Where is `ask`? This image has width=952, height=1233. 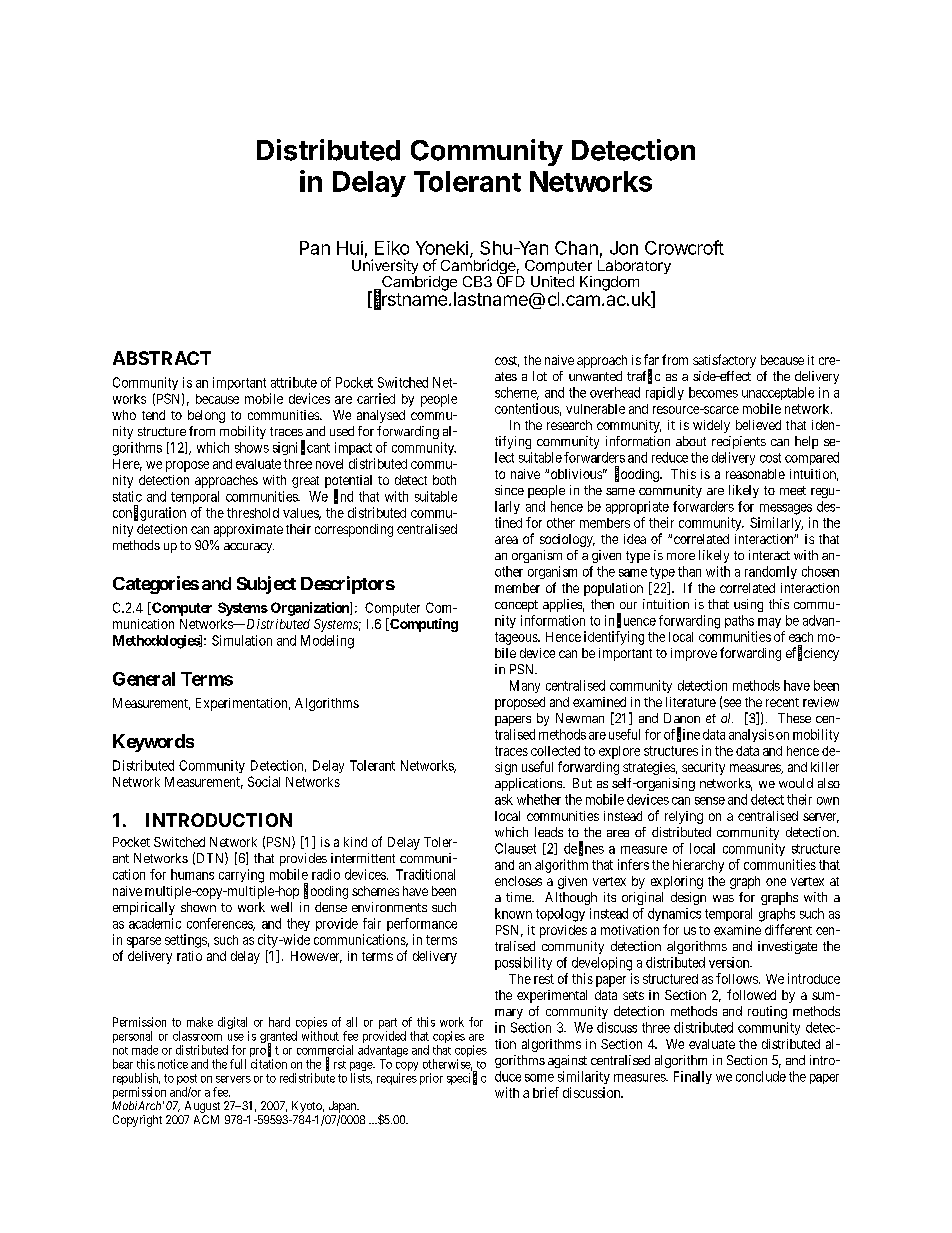 ask is located at coordinates (504, 799).
